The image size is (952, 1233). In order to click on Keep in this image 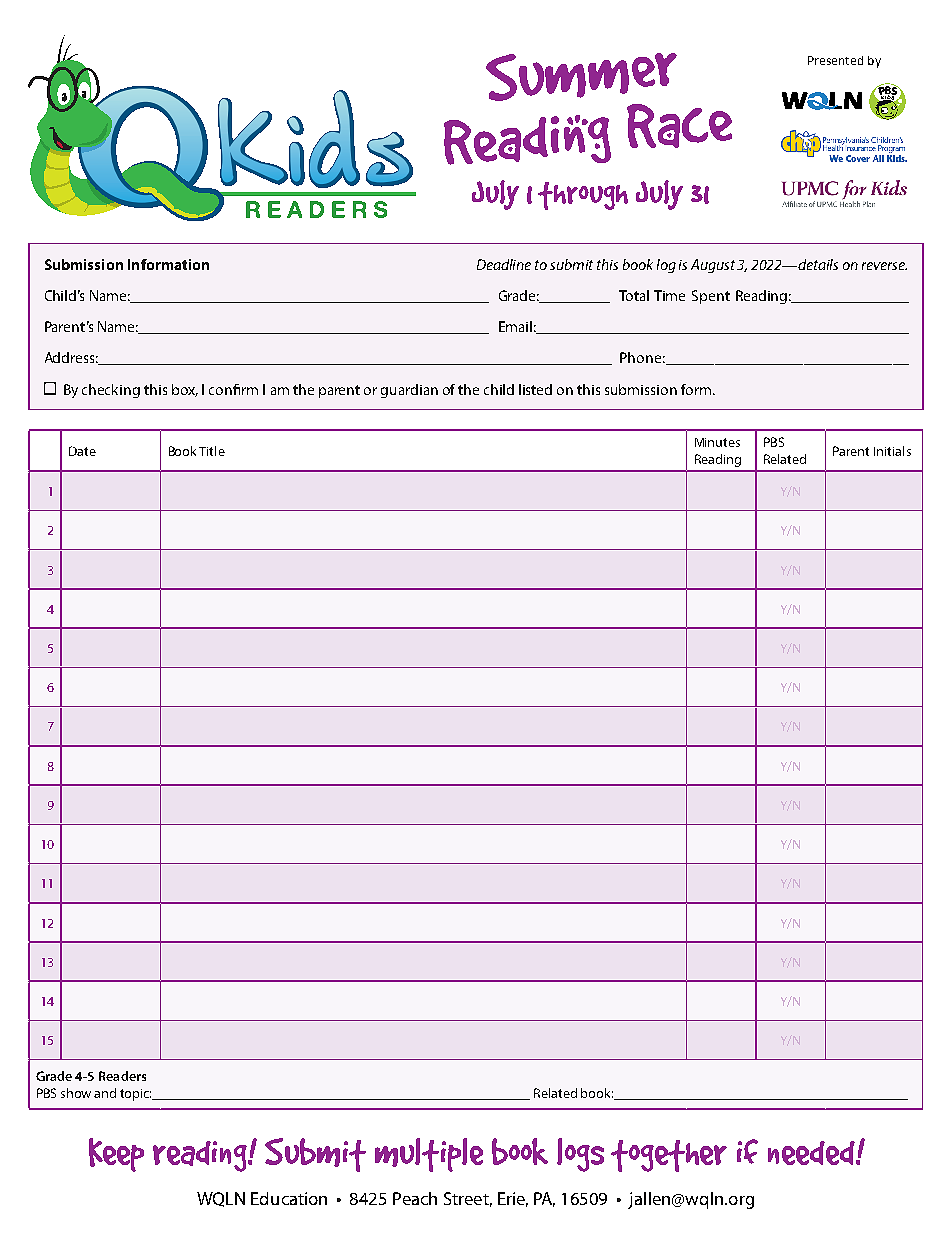, I will do `click(116, 1155)`.
